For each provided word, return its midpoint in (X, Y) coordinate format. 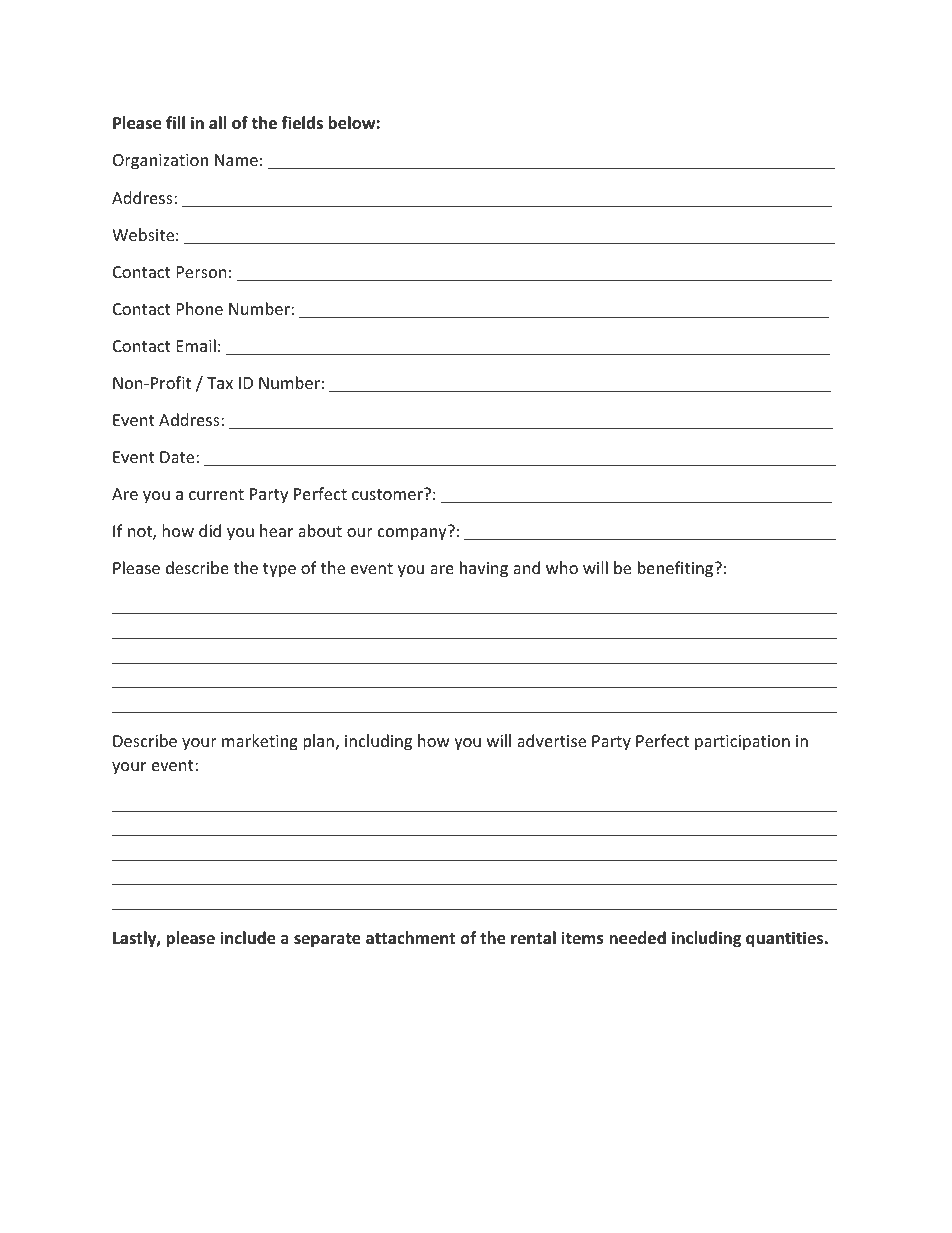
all (217, 122)
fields (302, 123)
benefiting (677, 569)
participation (742, 743)
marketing (260, 742)
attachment (410, 937)
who (562, 567)
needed (637, 938)
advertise (551, 740)
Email (196, 345)
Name (236, 160)
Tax (220, 383)
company (413, 533)
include (248, 938)
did (210, 530)
